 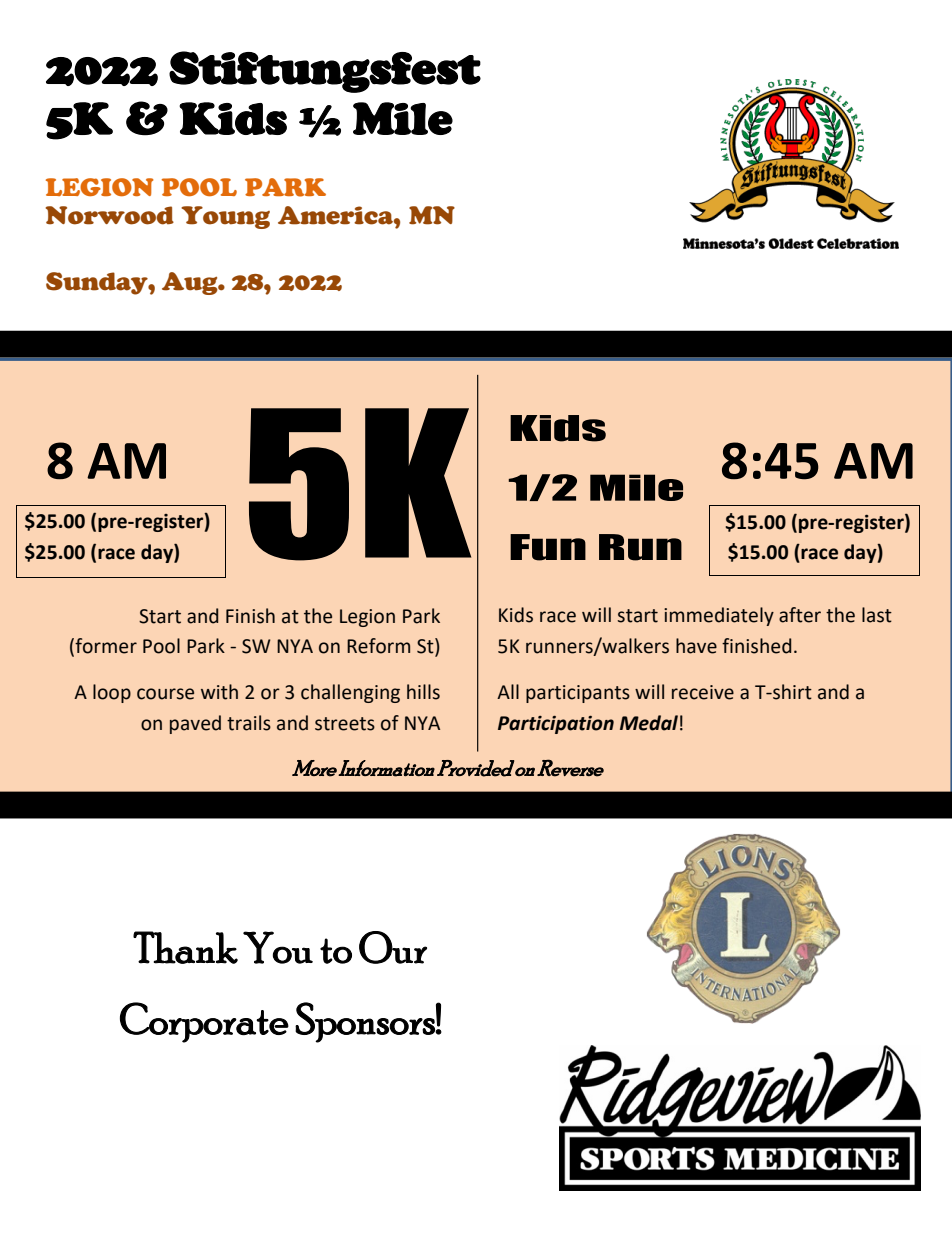 What do you see at coordinates (403, 118) in the screenshot?
I see `Mile` at bounding box center [403, 118].
